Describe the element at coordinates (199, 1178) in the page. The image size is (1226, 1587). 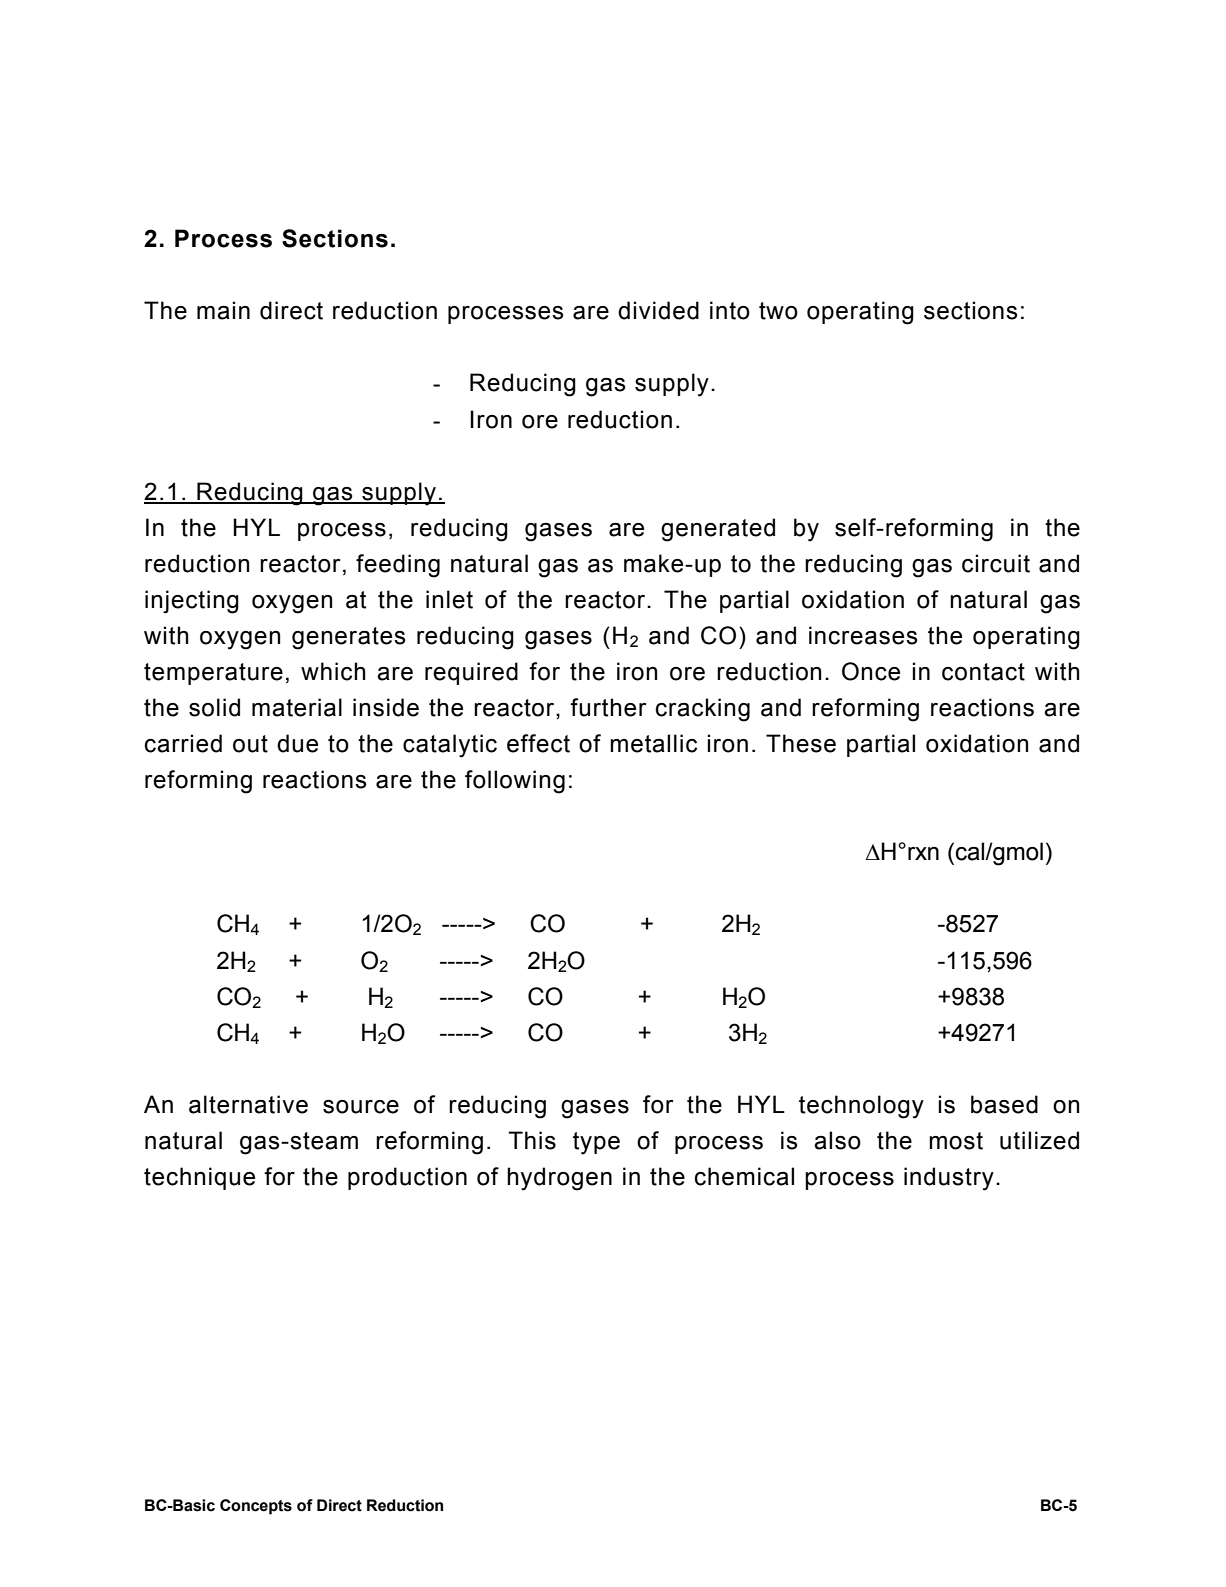
I see `technique` at that location.
